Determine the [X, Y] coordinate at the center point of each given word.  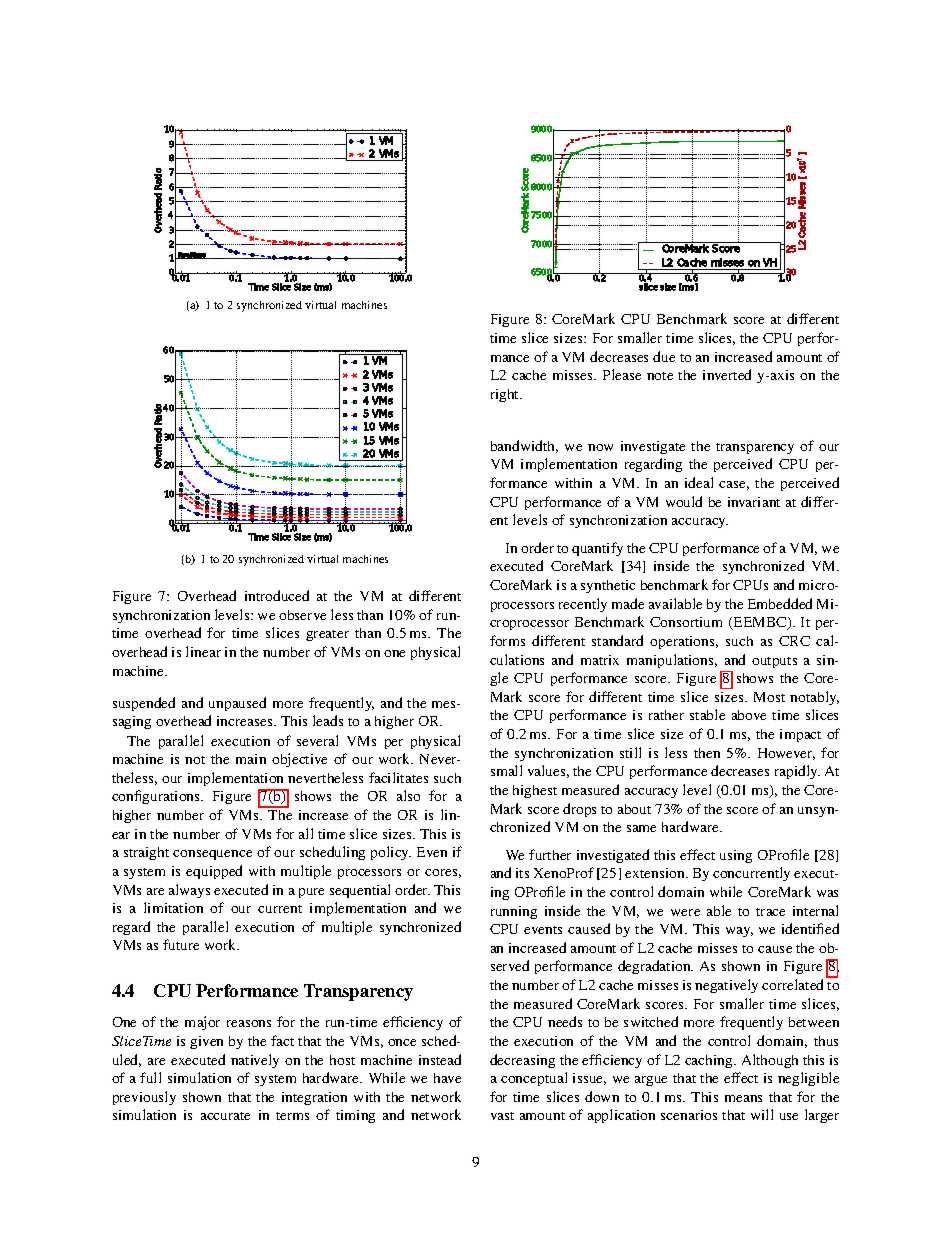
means [743, 1098]
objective [299, 760]
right [506, 395]
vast [502, 1116]
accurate [225, 1116]
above [749, 715]
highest [535, 791]
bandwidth [524, 446]
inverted [727, 374]
